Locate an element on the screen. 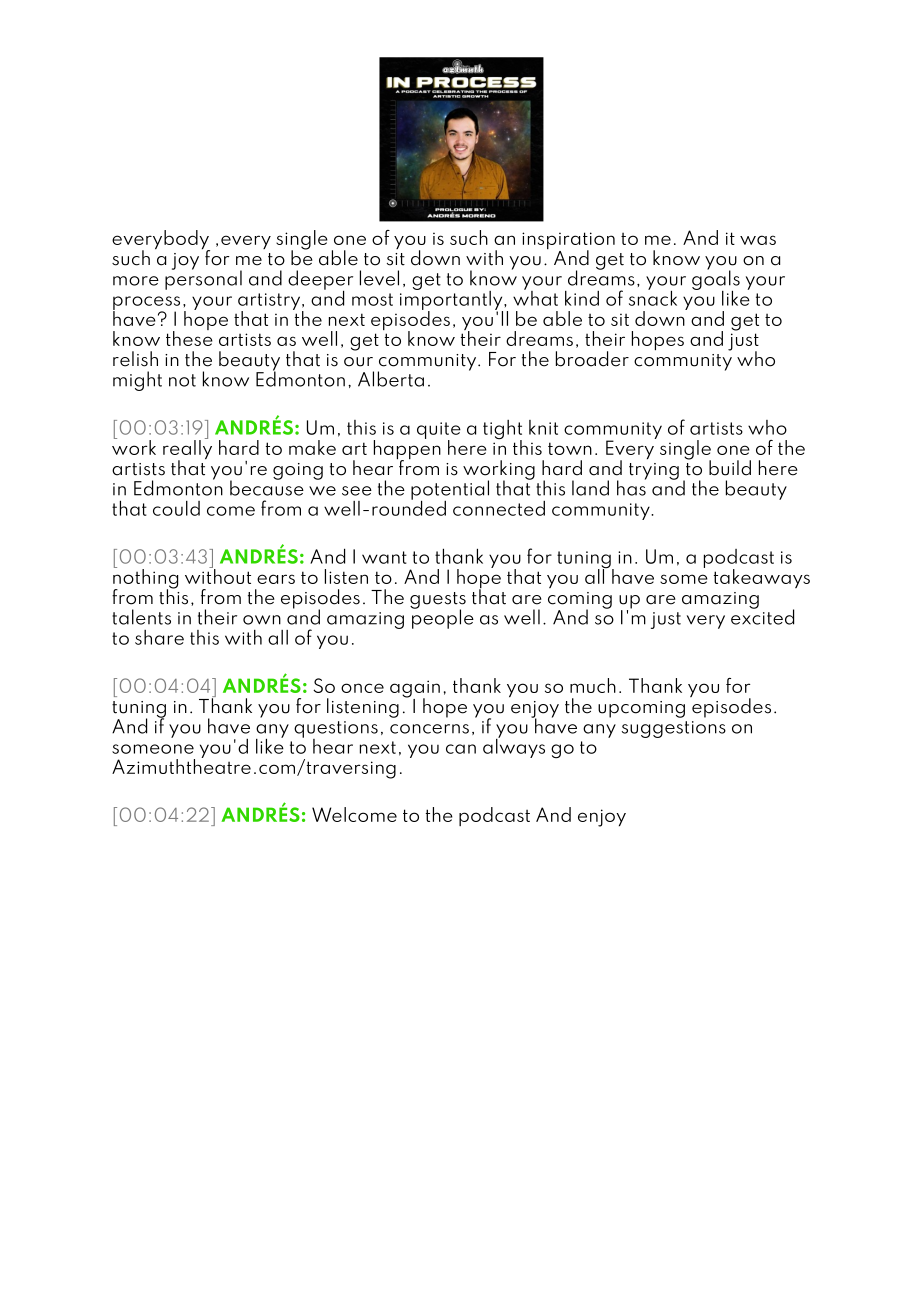 This screenshot has width=924, height=1307. questions is located at coordinates (336, 730).
